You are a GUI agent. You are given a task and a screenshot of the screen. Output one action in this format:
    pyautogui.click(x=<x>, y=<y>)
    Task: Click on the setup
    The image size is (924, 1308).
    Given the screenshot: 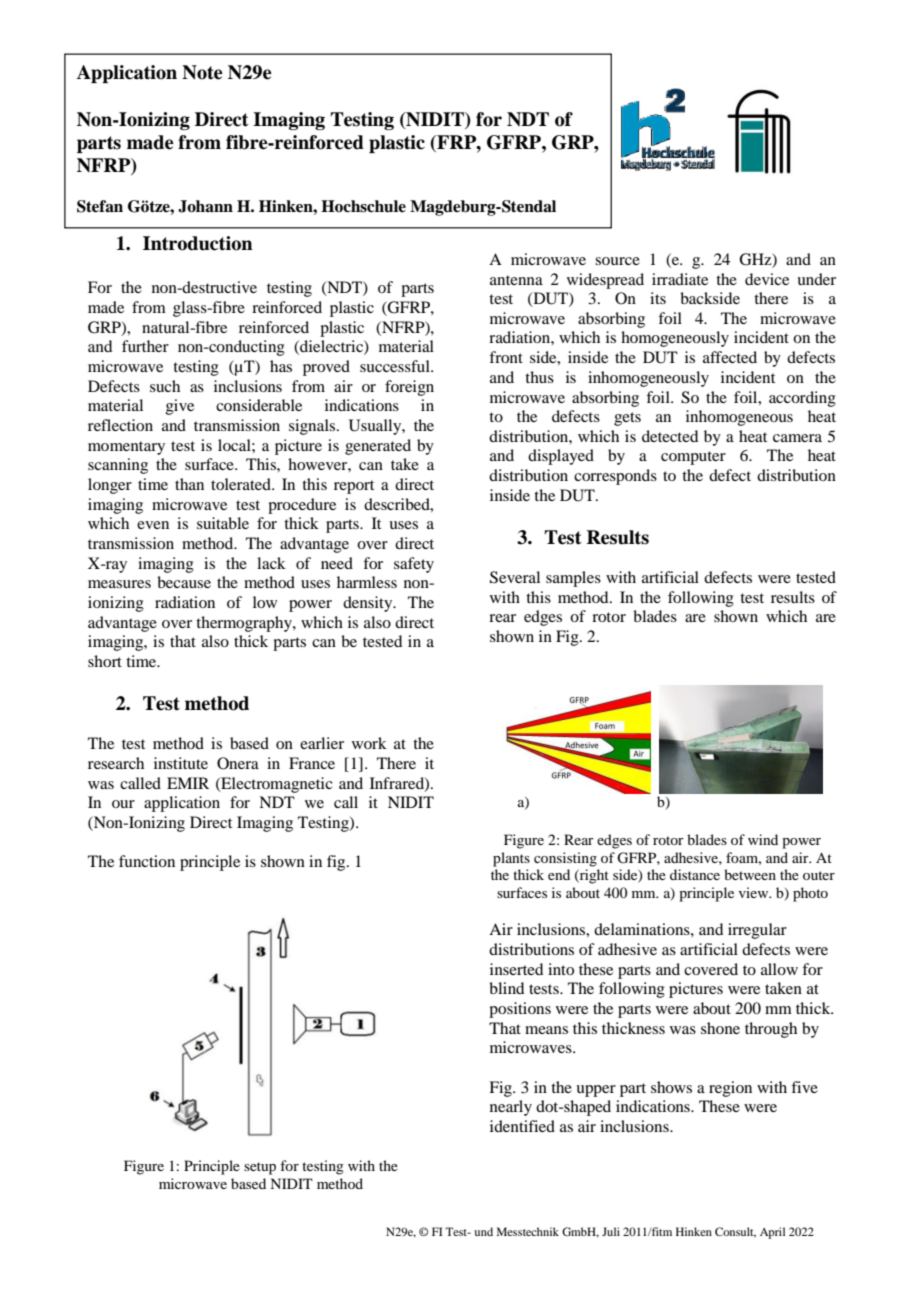 What is the action you would take?
    pyautogui.click(x=260, y=1168)
